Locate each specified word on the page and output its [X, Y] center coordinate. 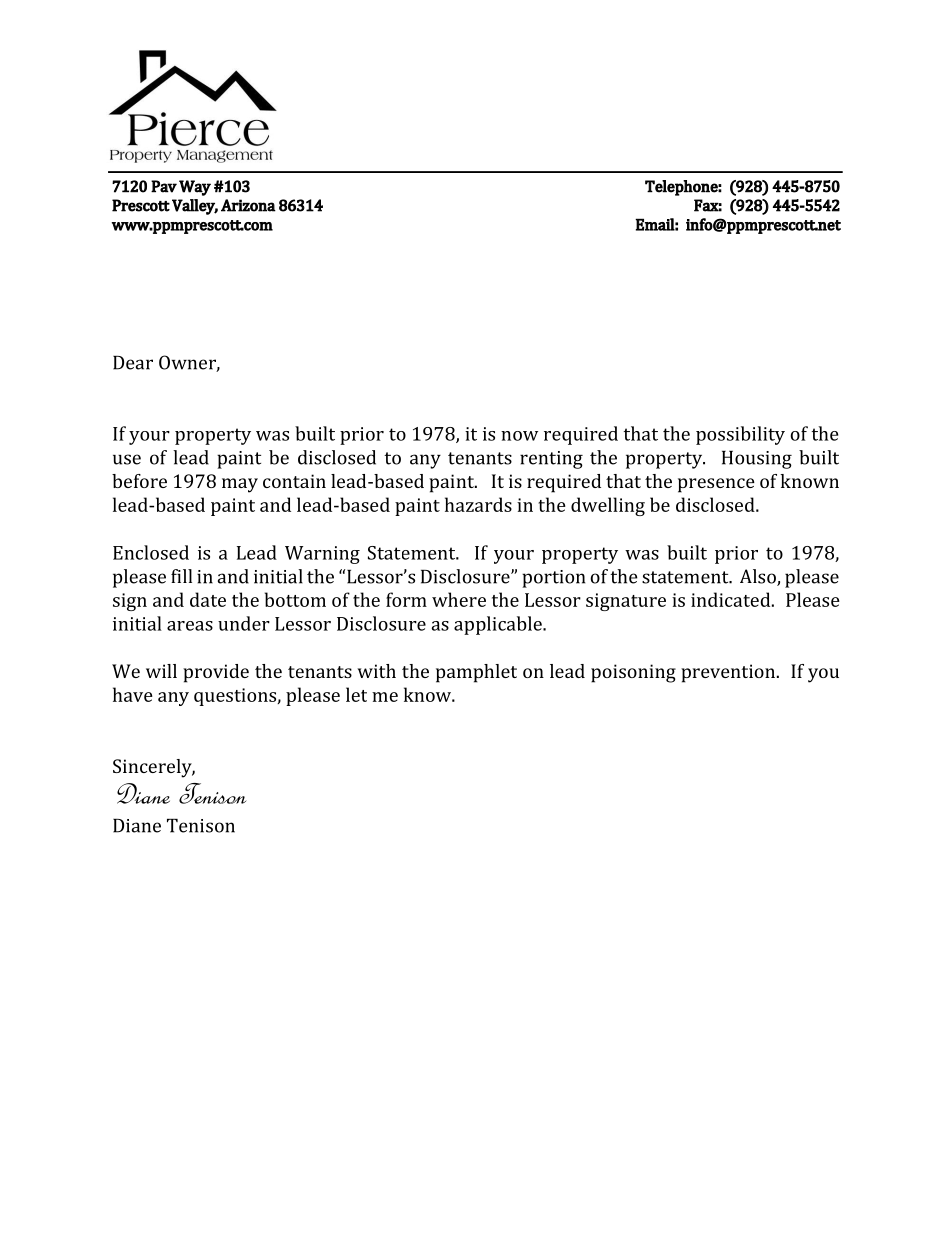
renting [551, 460]
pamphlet [476, 673]
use [127, 459]
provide [216, 673]
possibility [740, 435]
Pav [164, 186]
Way [195, 188]
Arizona [248, 205]
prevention [729, 673]
